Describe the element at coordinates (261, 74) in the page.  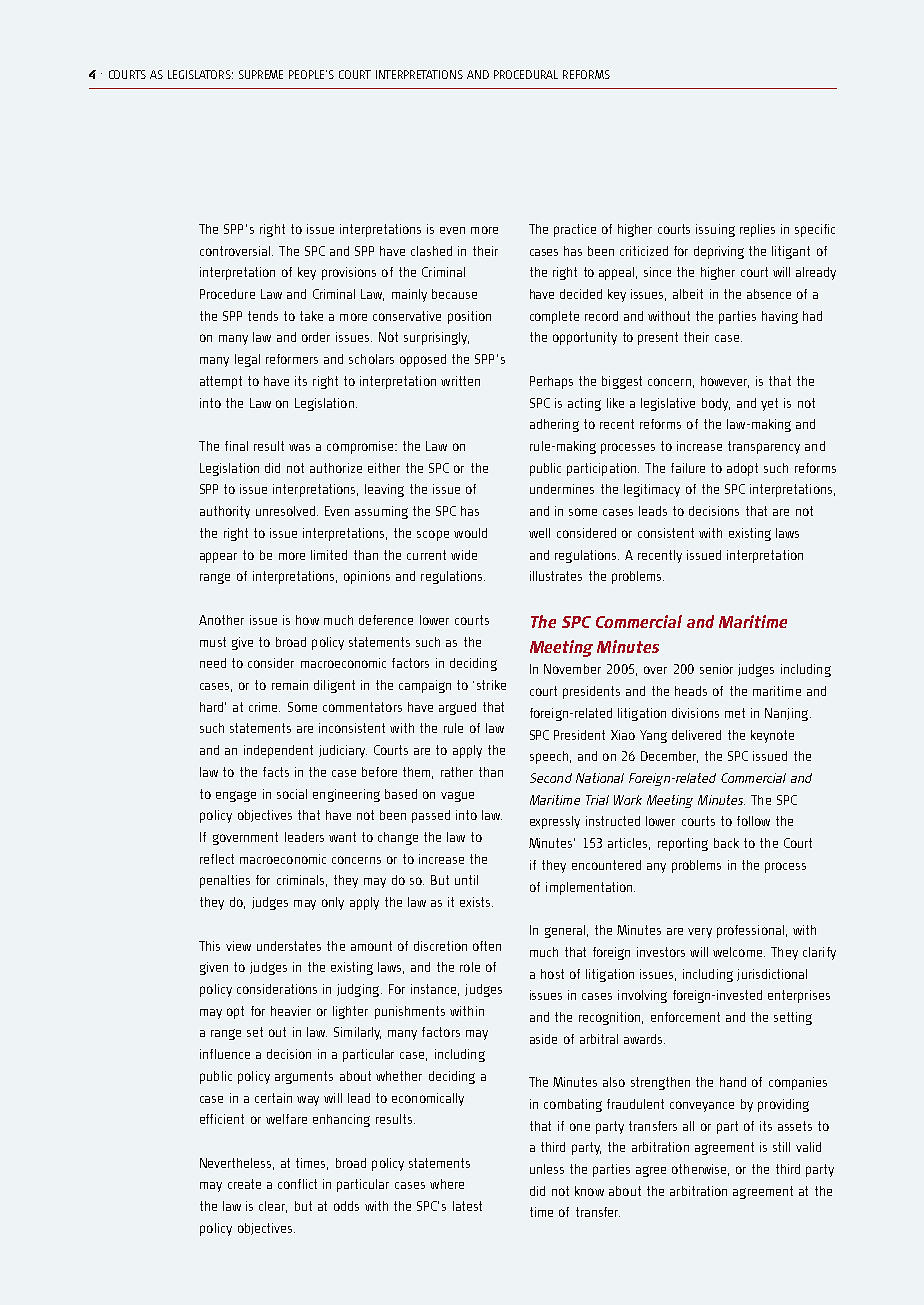
I see `SUPREME` at that location.
